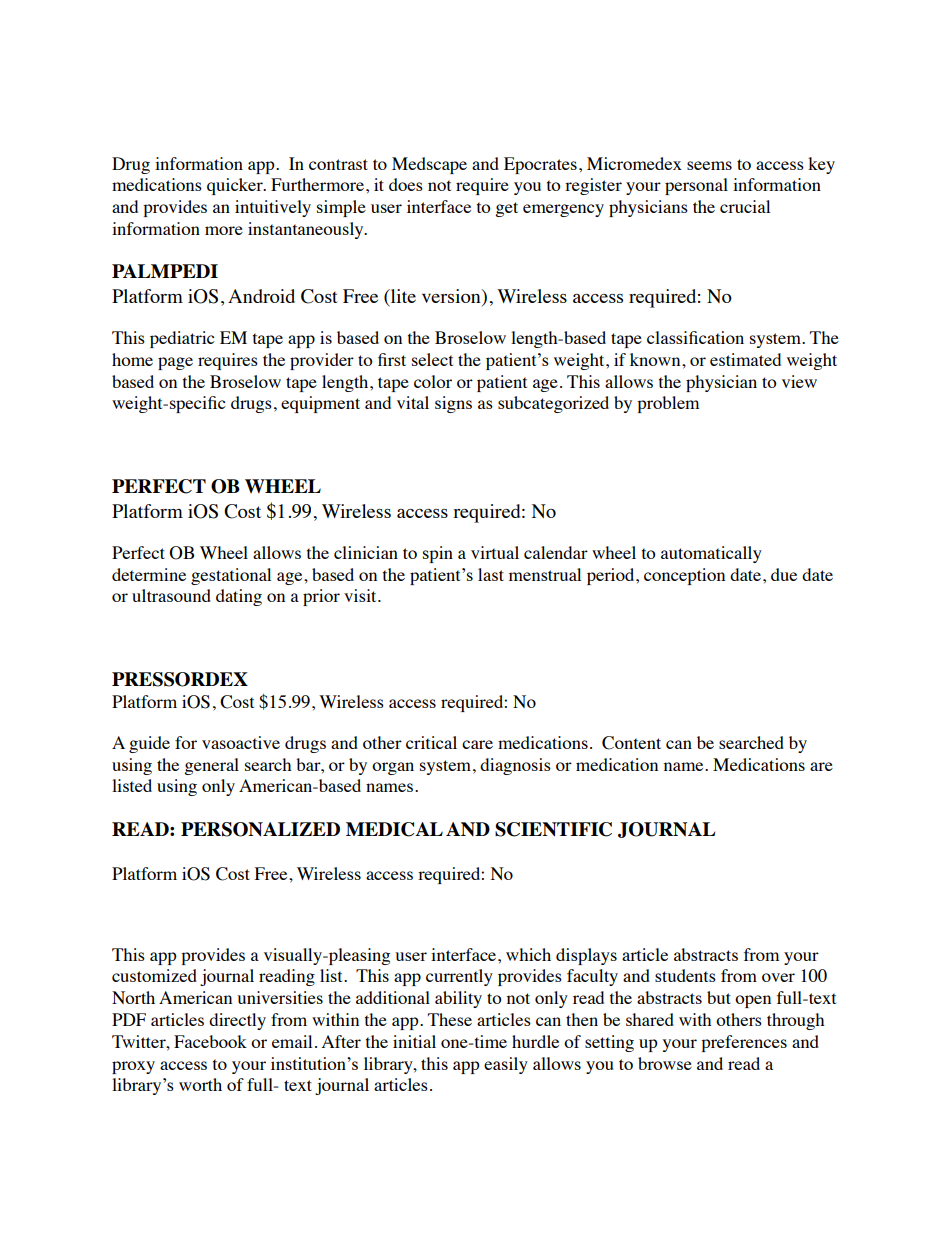 The image size is (952, 1233). Describe the element at coordinates (236, 186) in the screenshot. I see `quicker` at that location.
